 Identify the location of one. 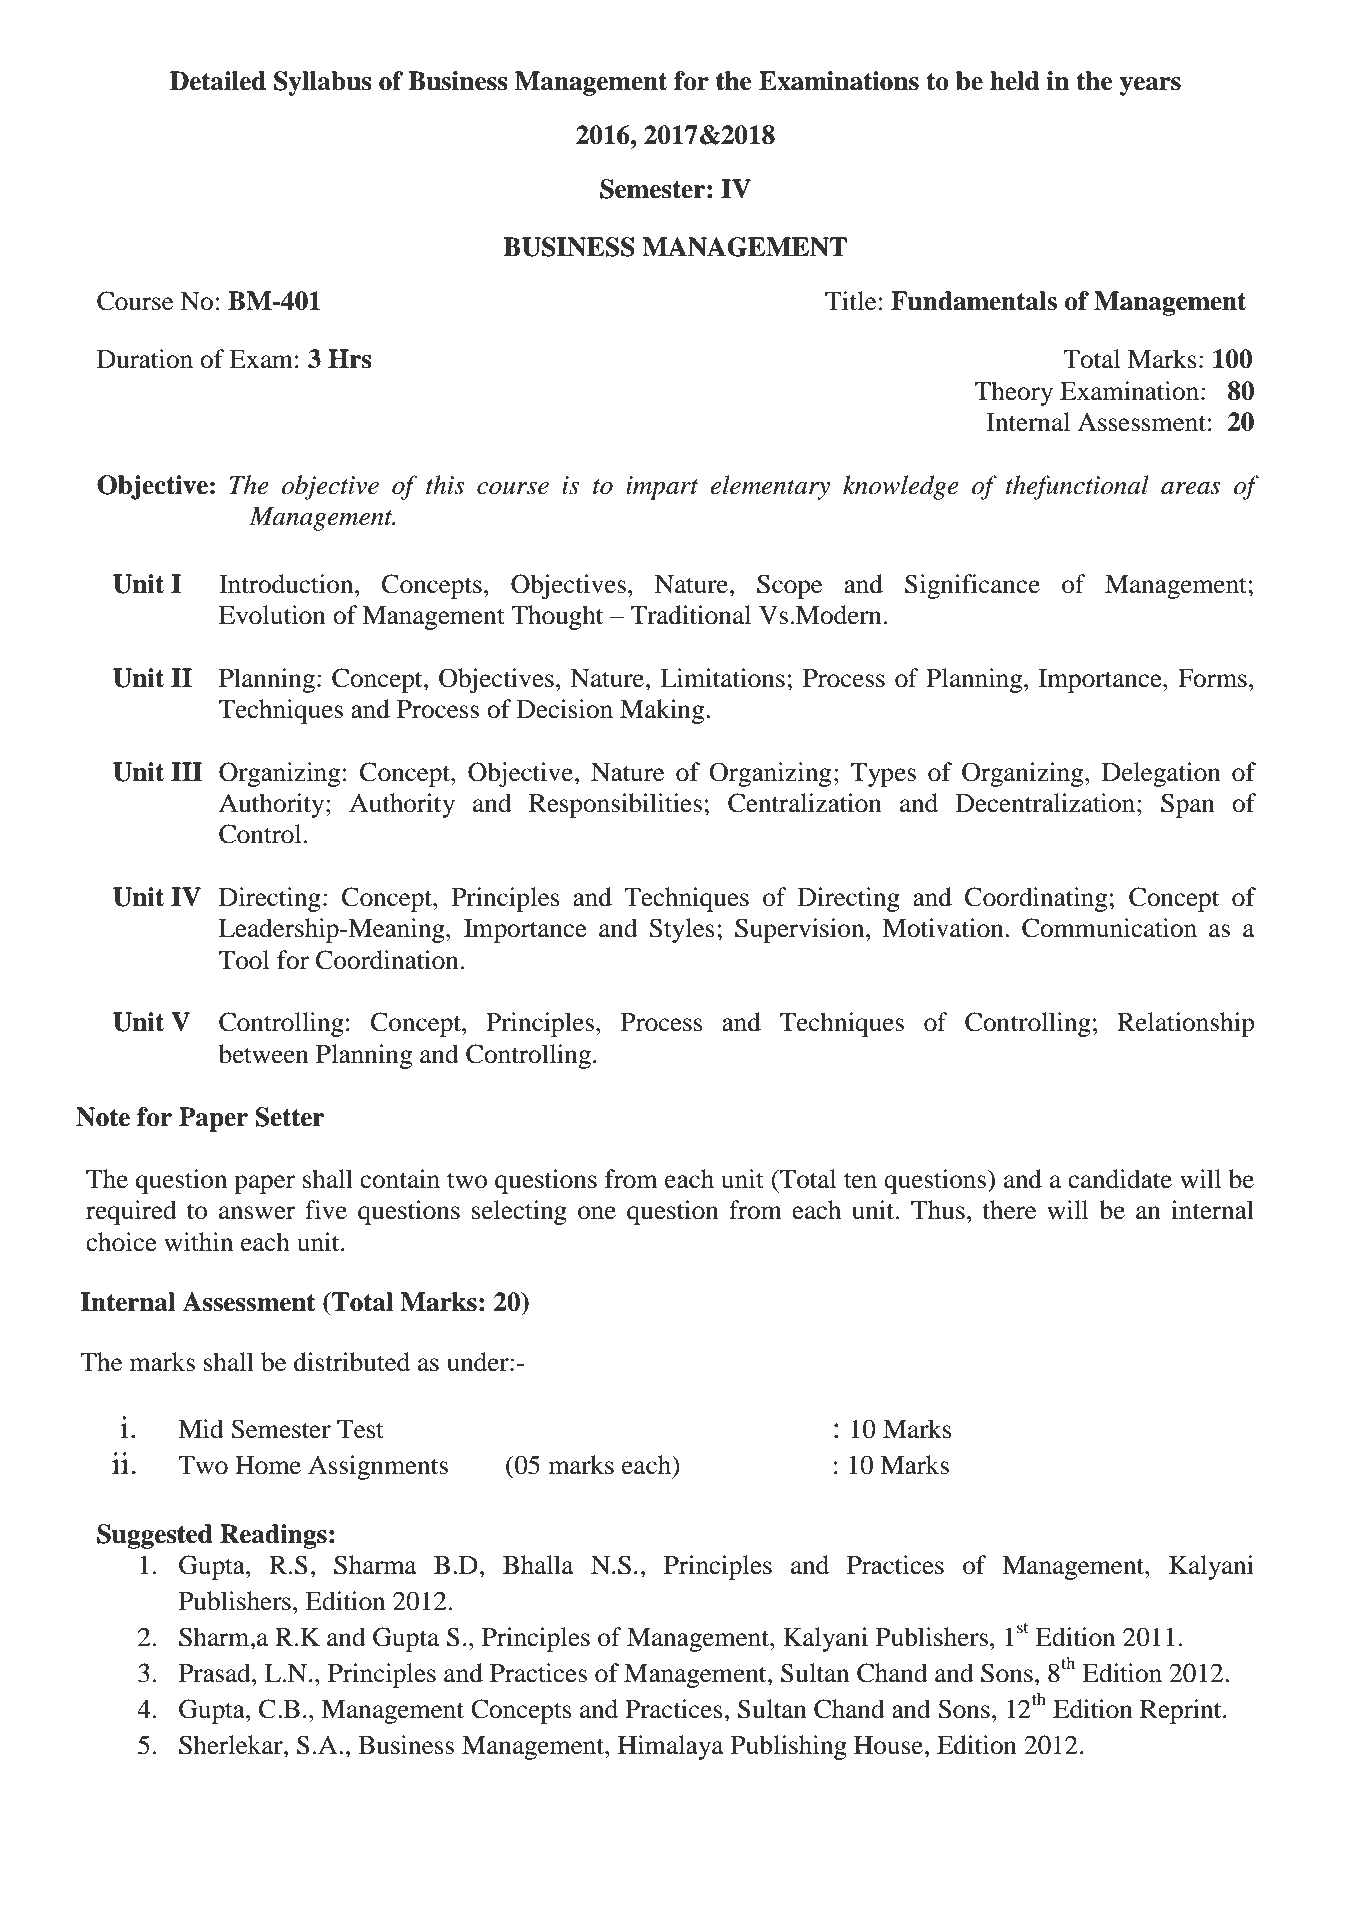
(597, 1213).
